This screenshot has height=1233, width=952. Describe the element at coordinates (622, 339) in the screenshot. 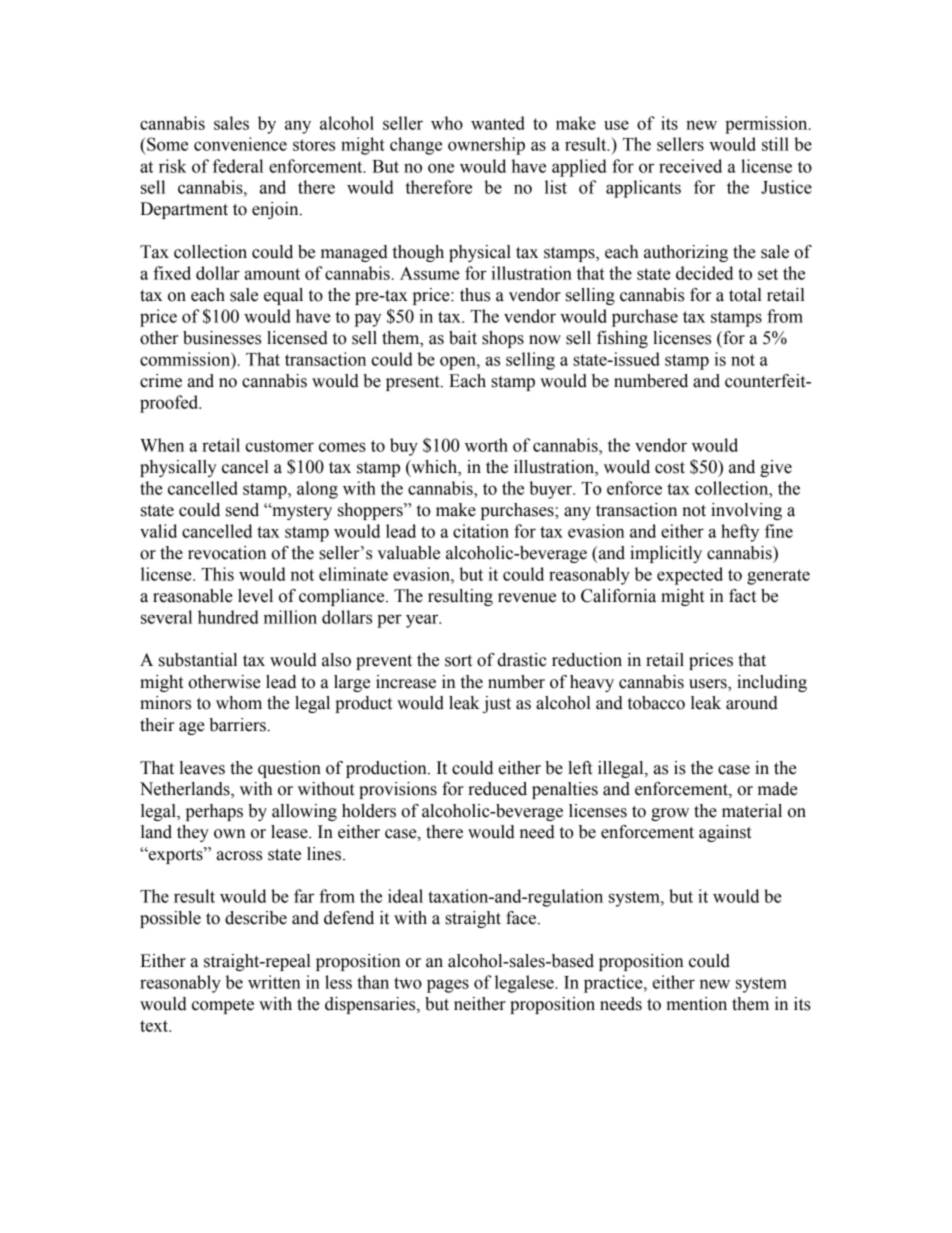

I see `fishing` at that location.
